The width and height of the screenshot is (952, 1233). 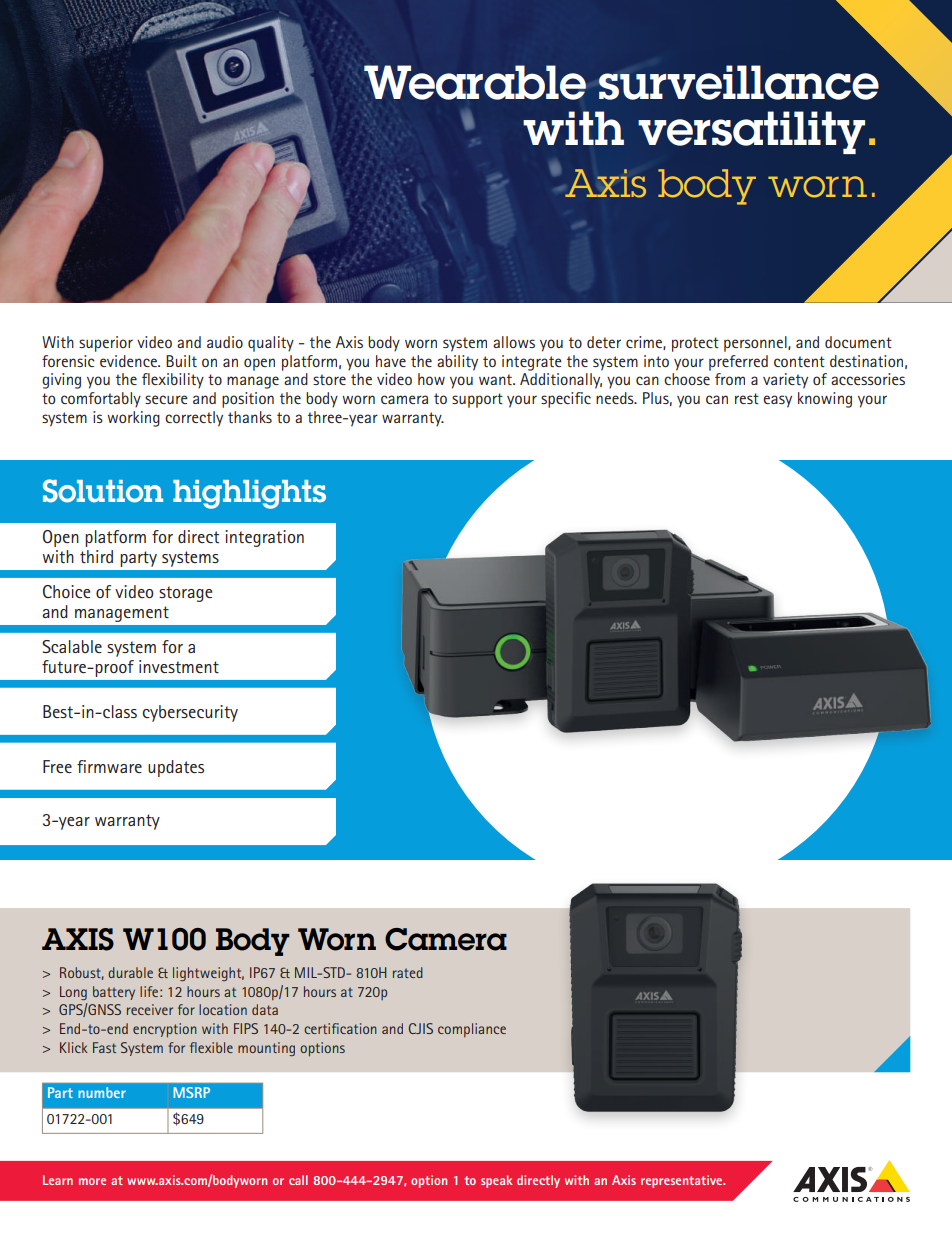 I want to click on easy, so click(x=777, y=401).
